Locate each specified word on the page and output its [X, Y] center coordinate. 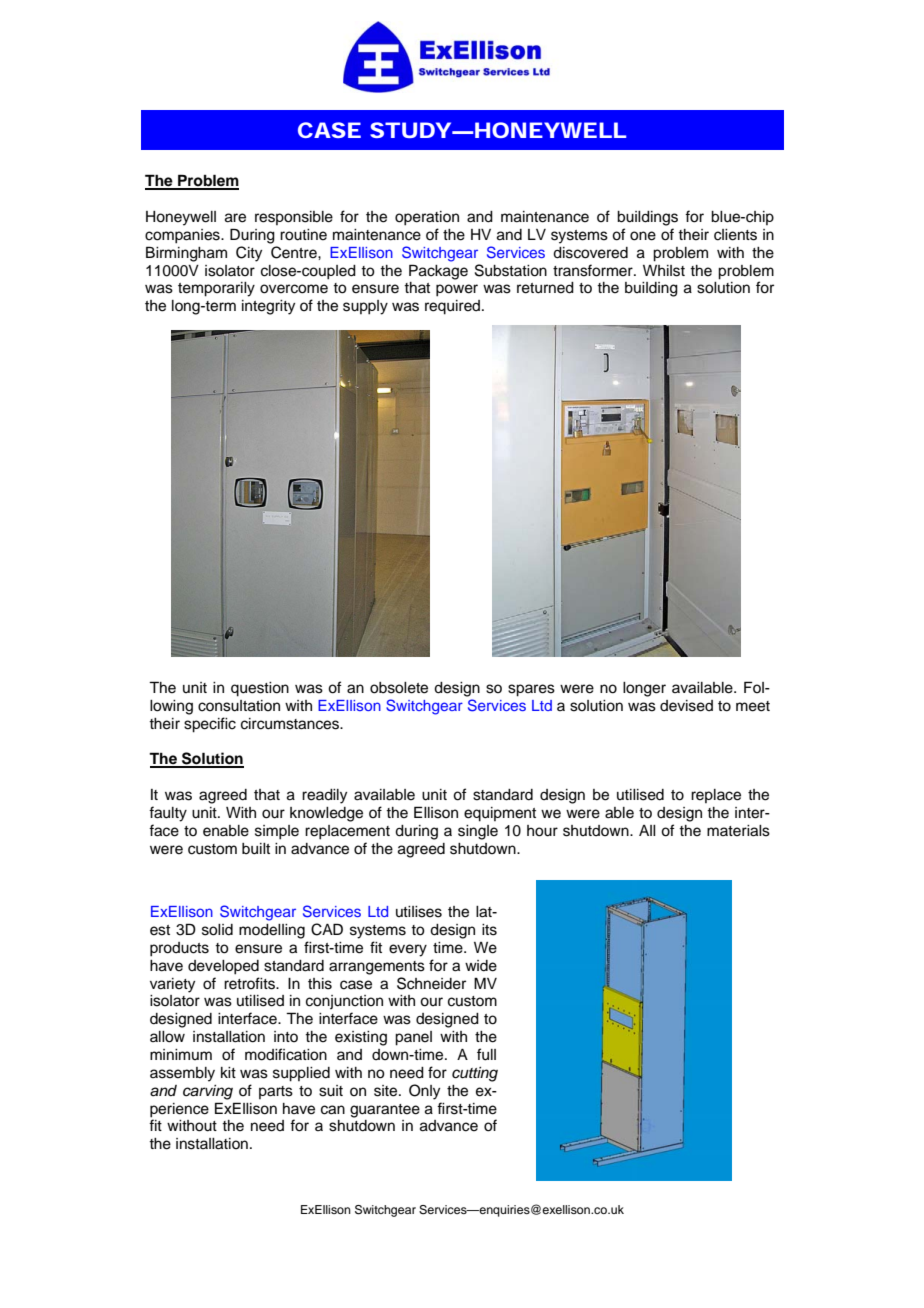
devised [686, 706]
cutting [475, 1074]
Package [438, 272]
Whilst [664, 271]
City [249, 254]
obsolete [399, 688]
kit [228, 1072]
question [260, 689]
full [486, 1054]
